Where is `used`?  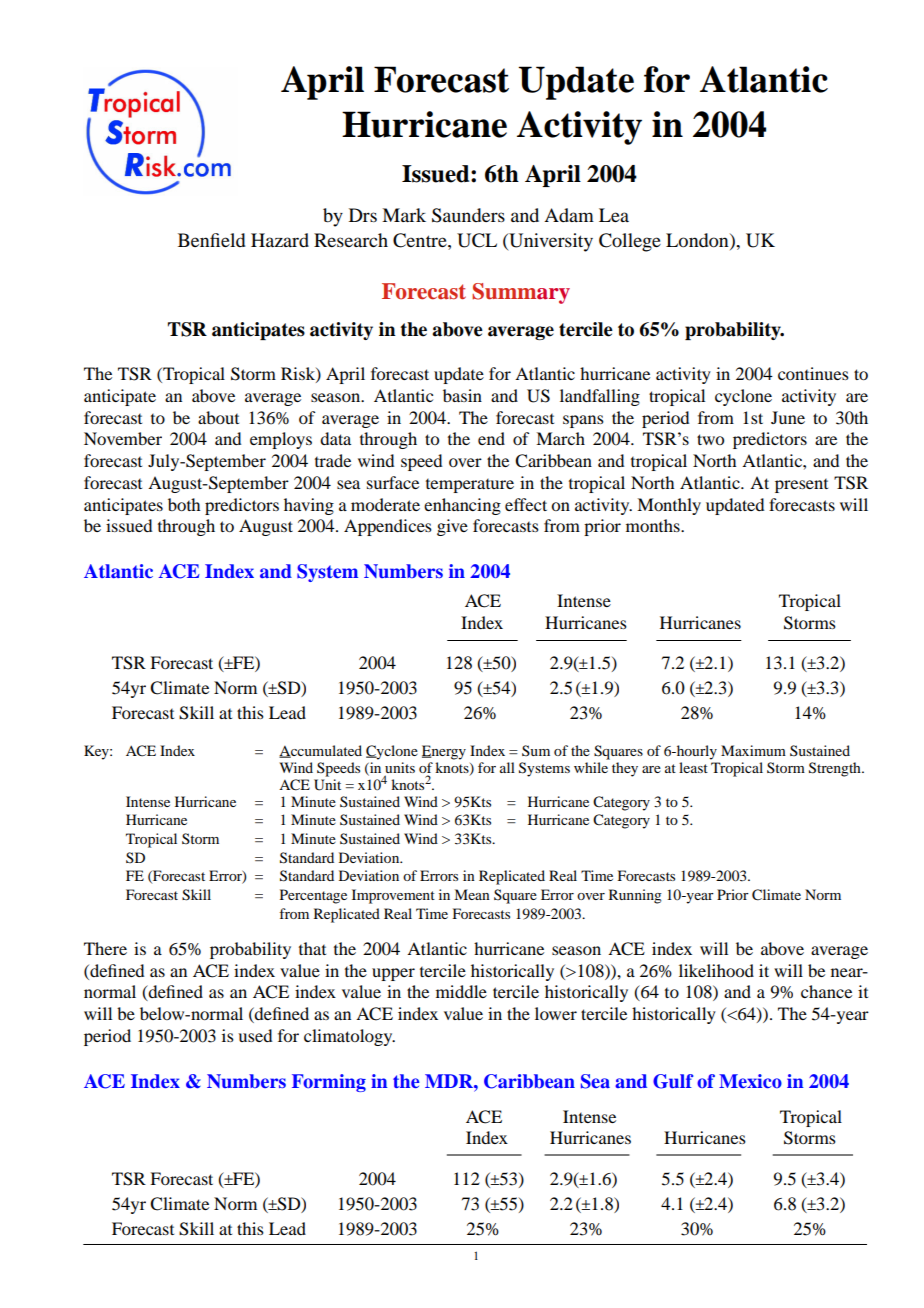
used is located at coordinates (255, 1035).
